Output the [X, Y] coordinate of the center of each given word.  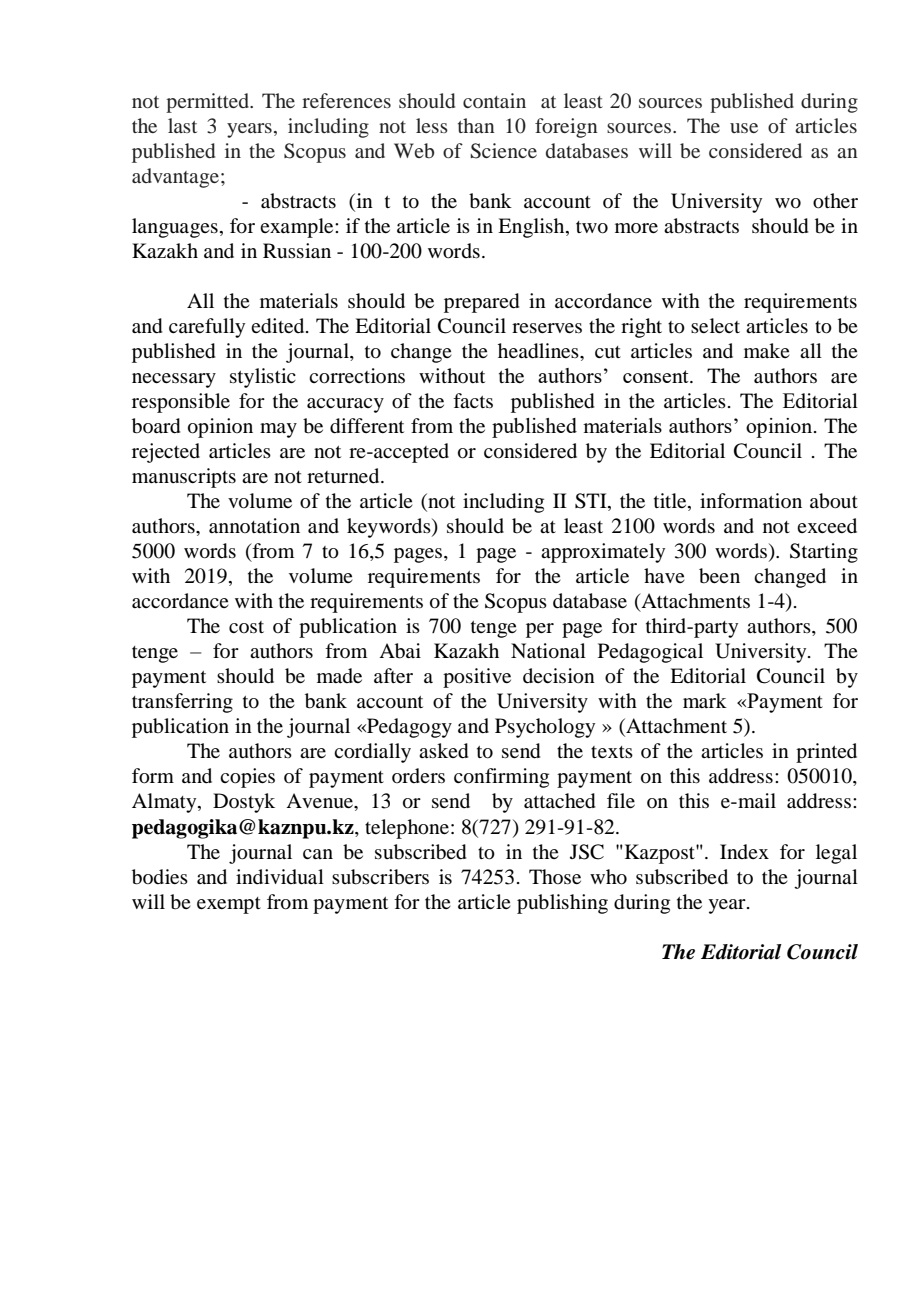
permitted [209, 103]
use [744, 128]
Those [555, 876]
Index [744, 851]
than [476, 125]
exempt [229, 905]
